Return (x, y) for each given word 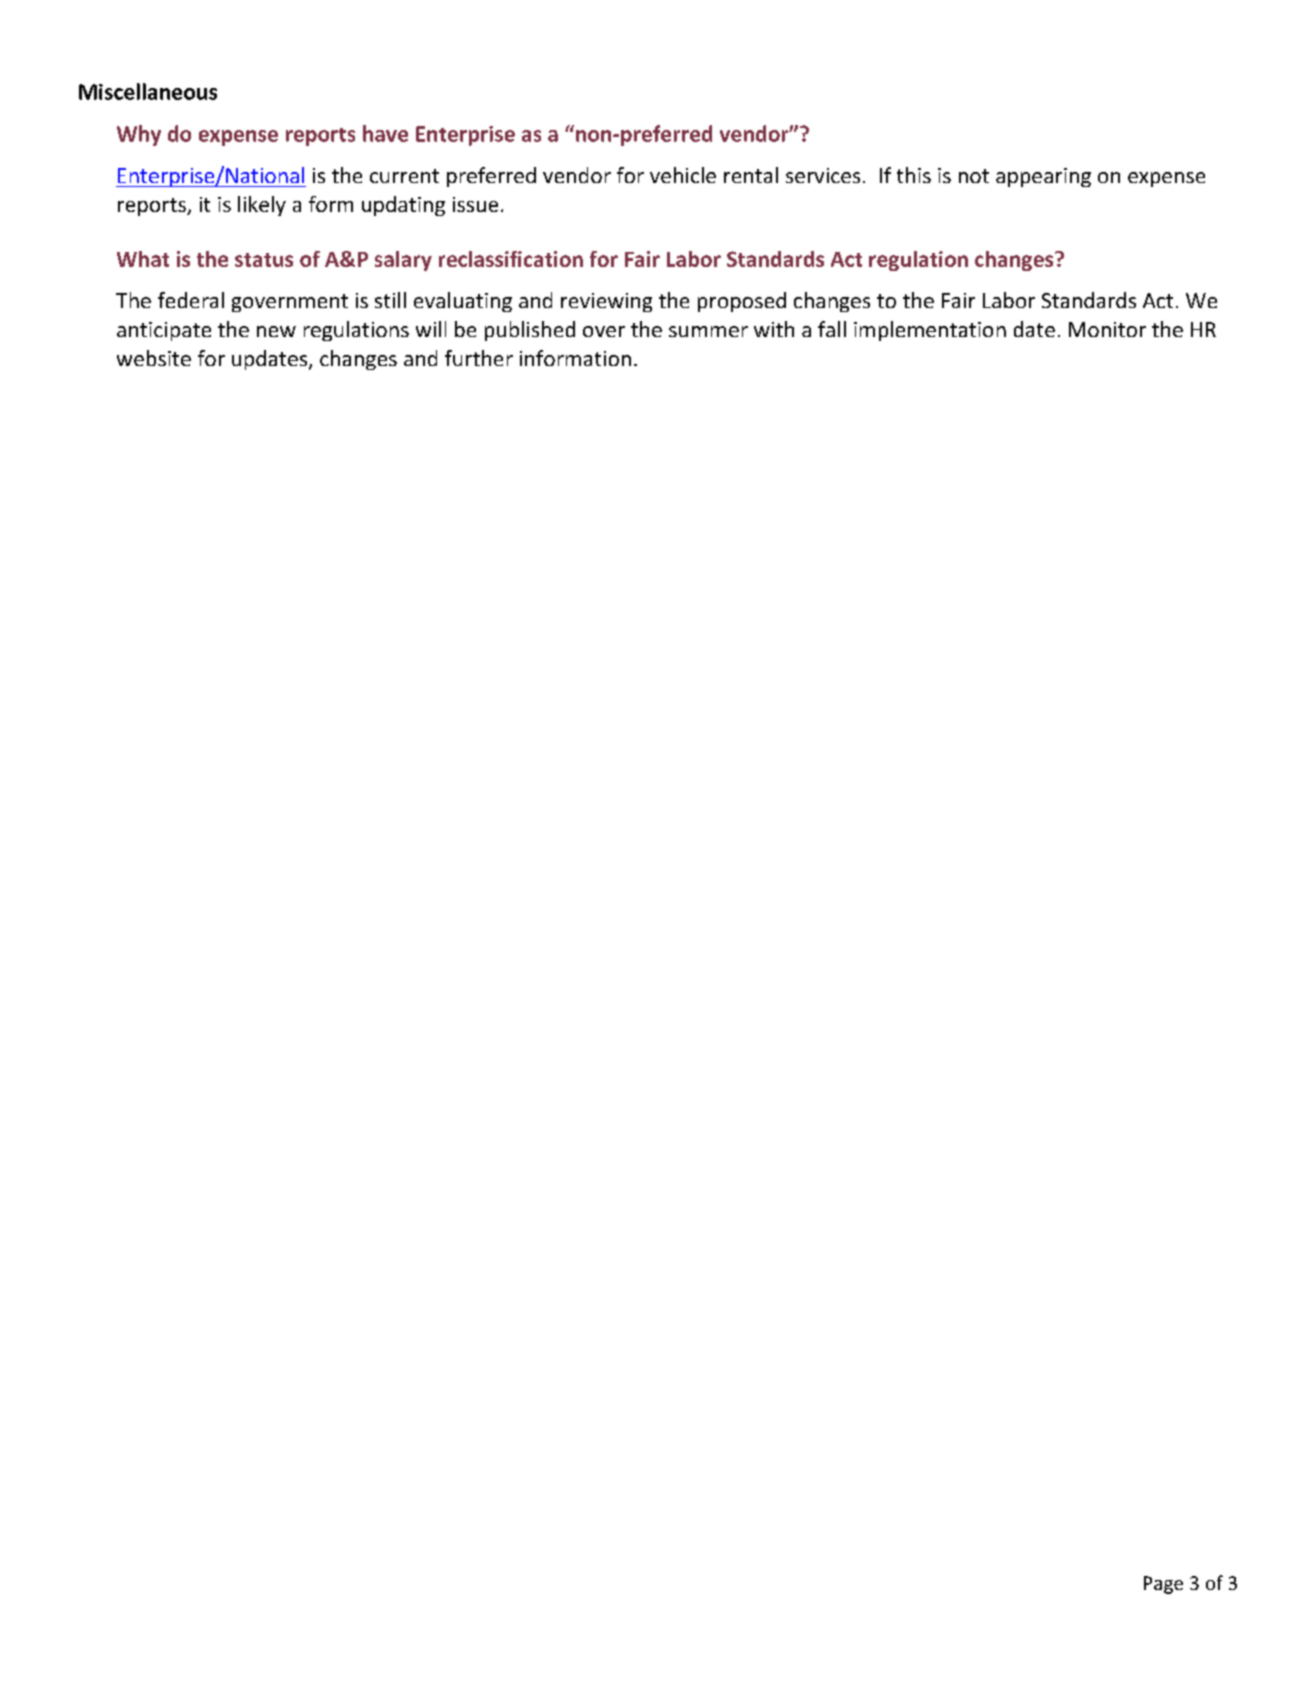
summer (708, 331)
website (154, 358)
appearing (1043, 177)
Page (1163, 1585)
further (479, 358)
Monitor (1107, 329)
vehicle (683, 175)
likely (262, 206)
